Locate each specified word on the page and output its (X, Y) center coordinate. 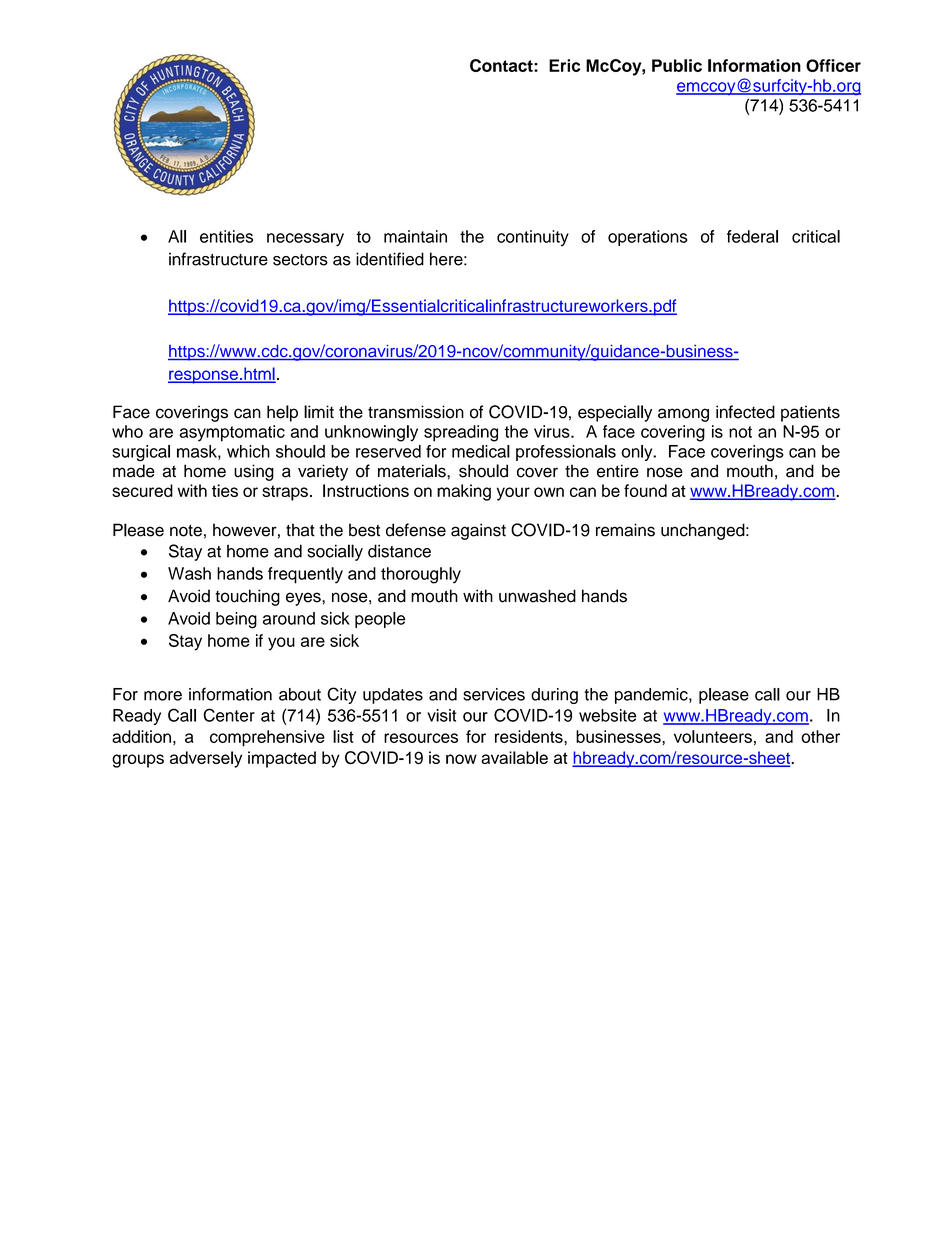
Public (677, 65)
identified (390, 259)
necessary (305, 240)
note (186, 531)
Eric (564, 65)
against (478, 531)
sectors (300, 260)
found (645, 490)
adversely (206, 759)
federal (752, 236)
